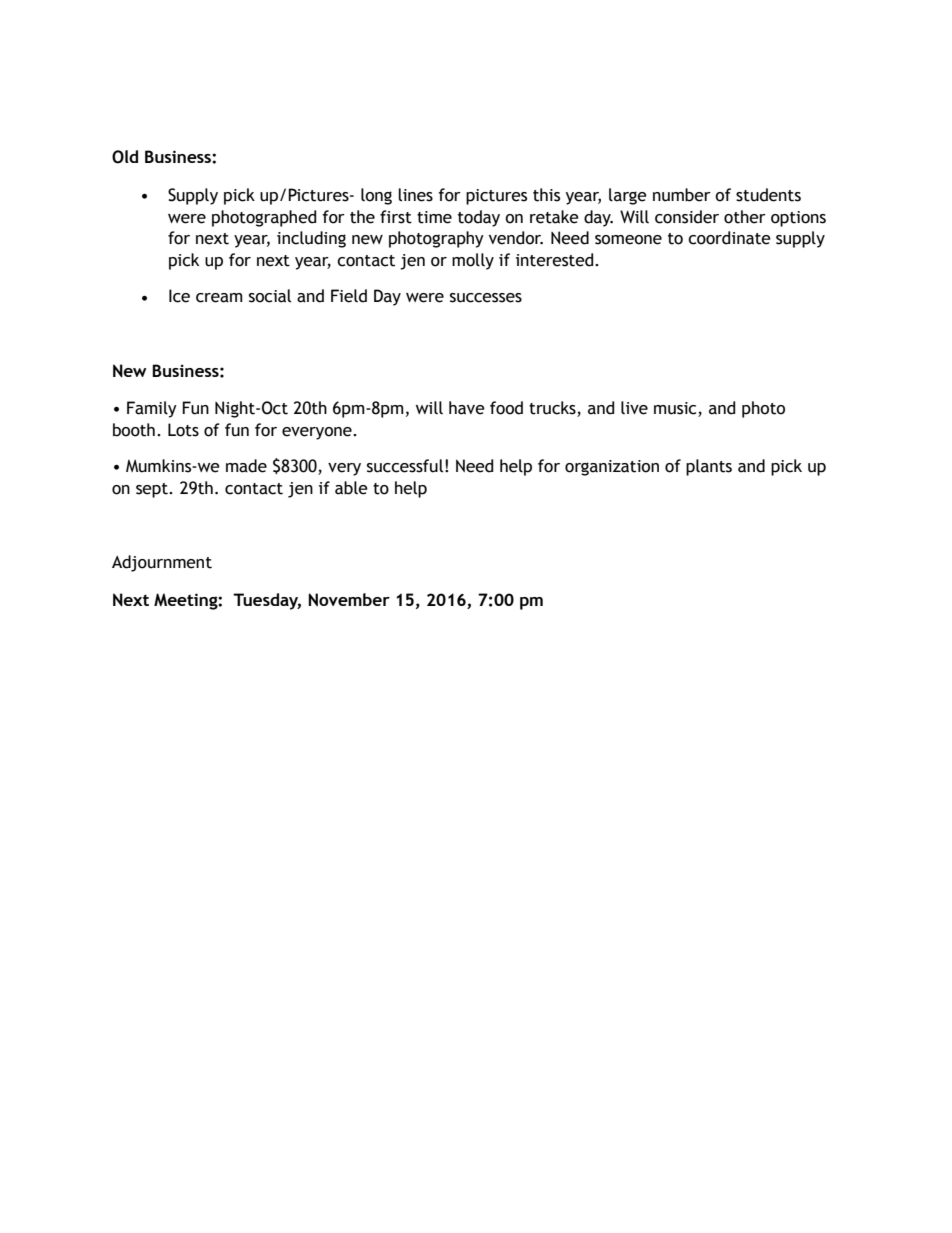 The height and width of the document is (1233, 952). What do you see at coordinates (405, 466) in the document?
I see `successful` at bounding box center [405, 466].
